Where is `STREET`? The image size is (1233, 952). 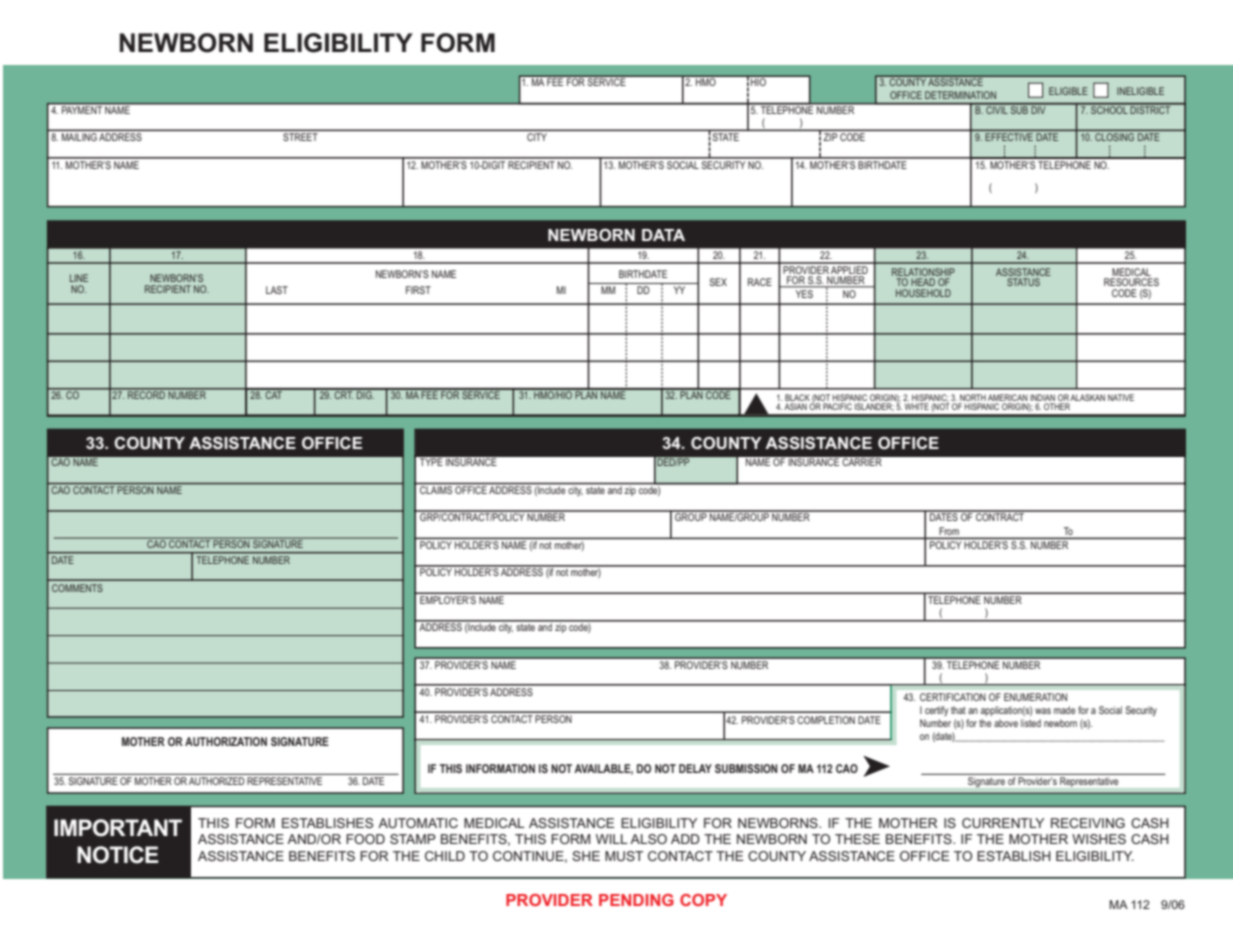 STREET is located at coordinates (300, 137).
